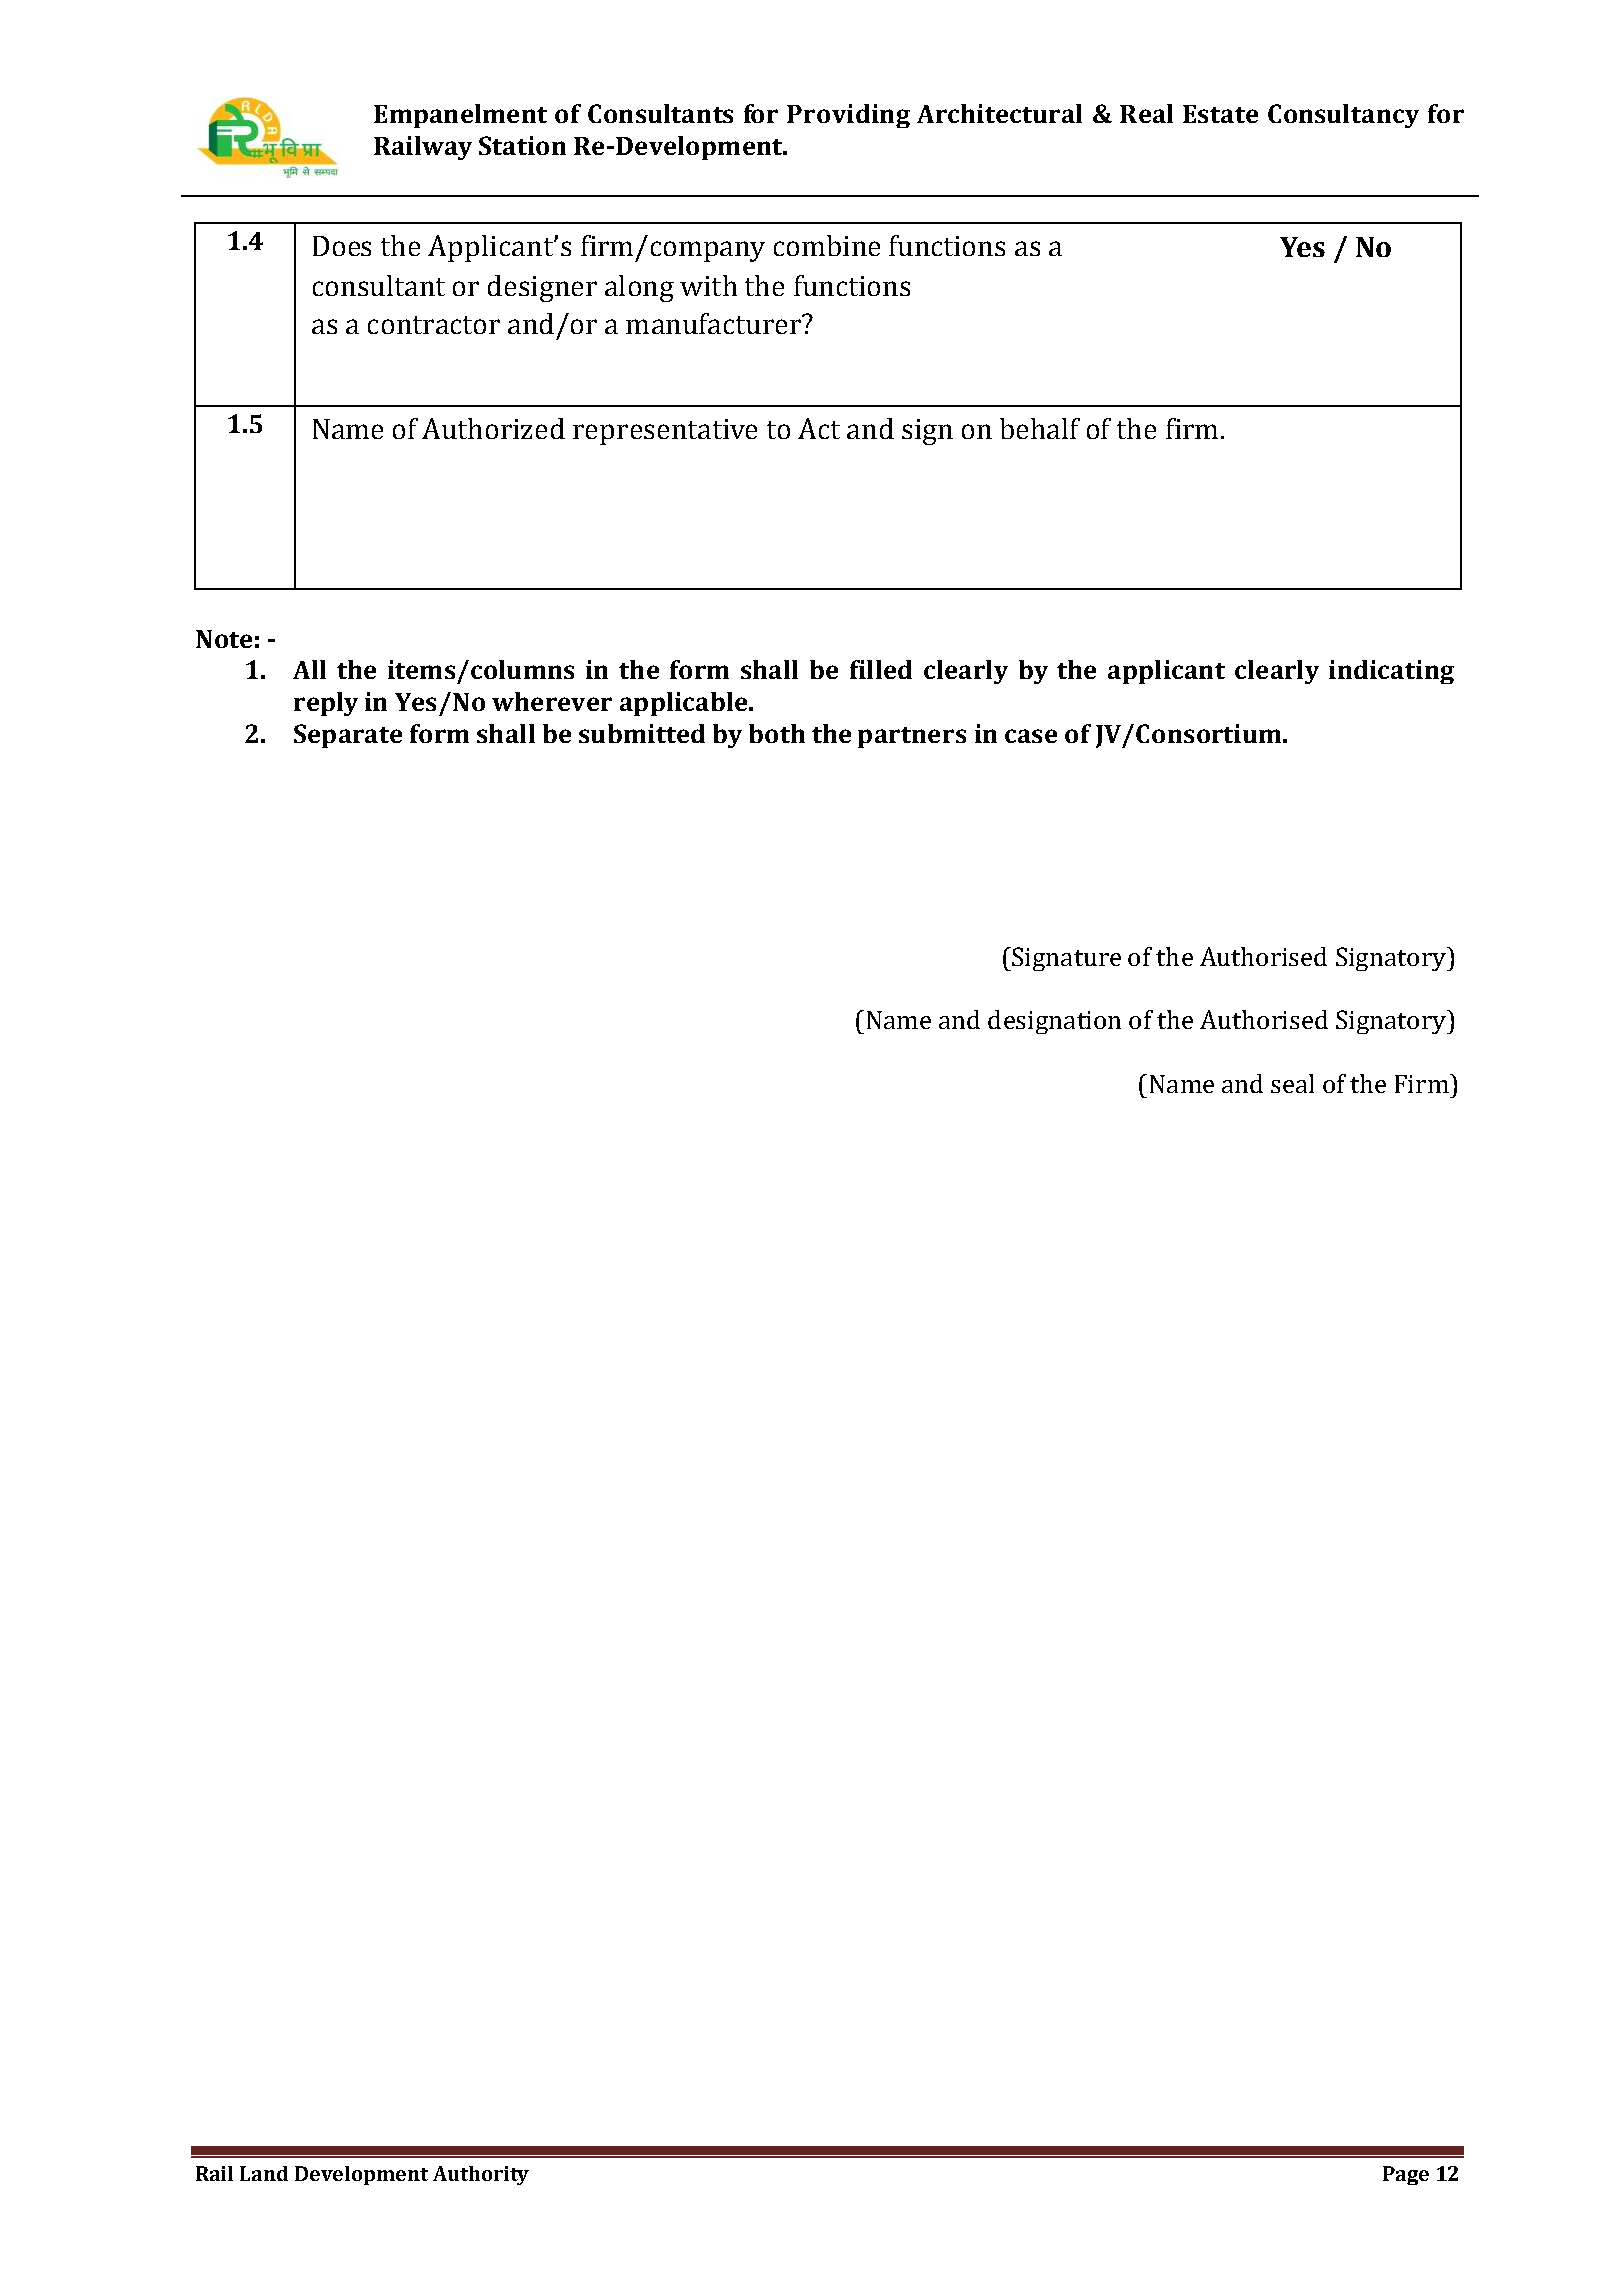 The image size is (1616, 2284). I want to click on Authority, so click(481, 2175).
